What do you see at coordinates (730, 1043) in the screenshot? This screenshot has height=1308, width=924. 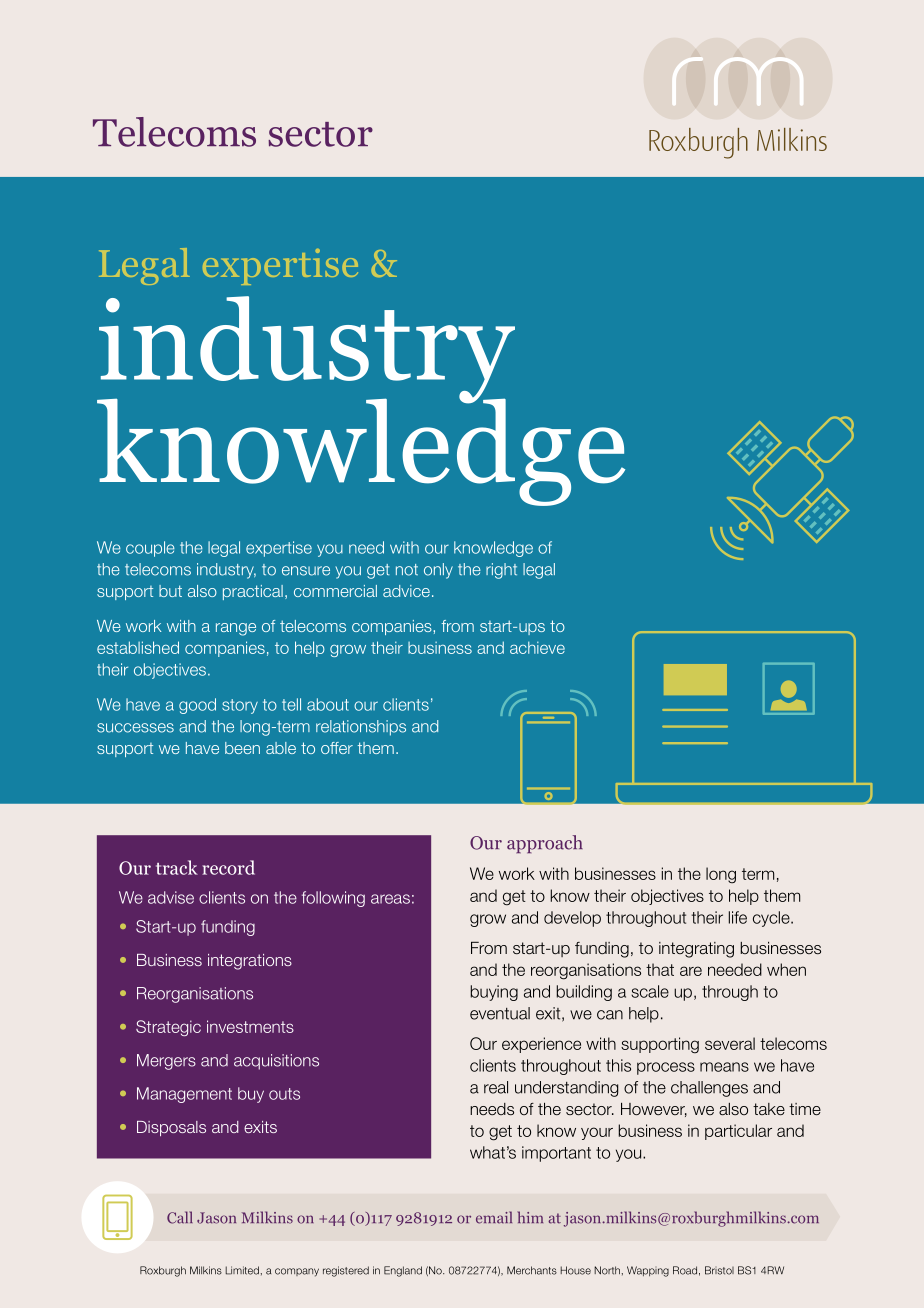 I see `several` at bounding box center [730, 1043].
